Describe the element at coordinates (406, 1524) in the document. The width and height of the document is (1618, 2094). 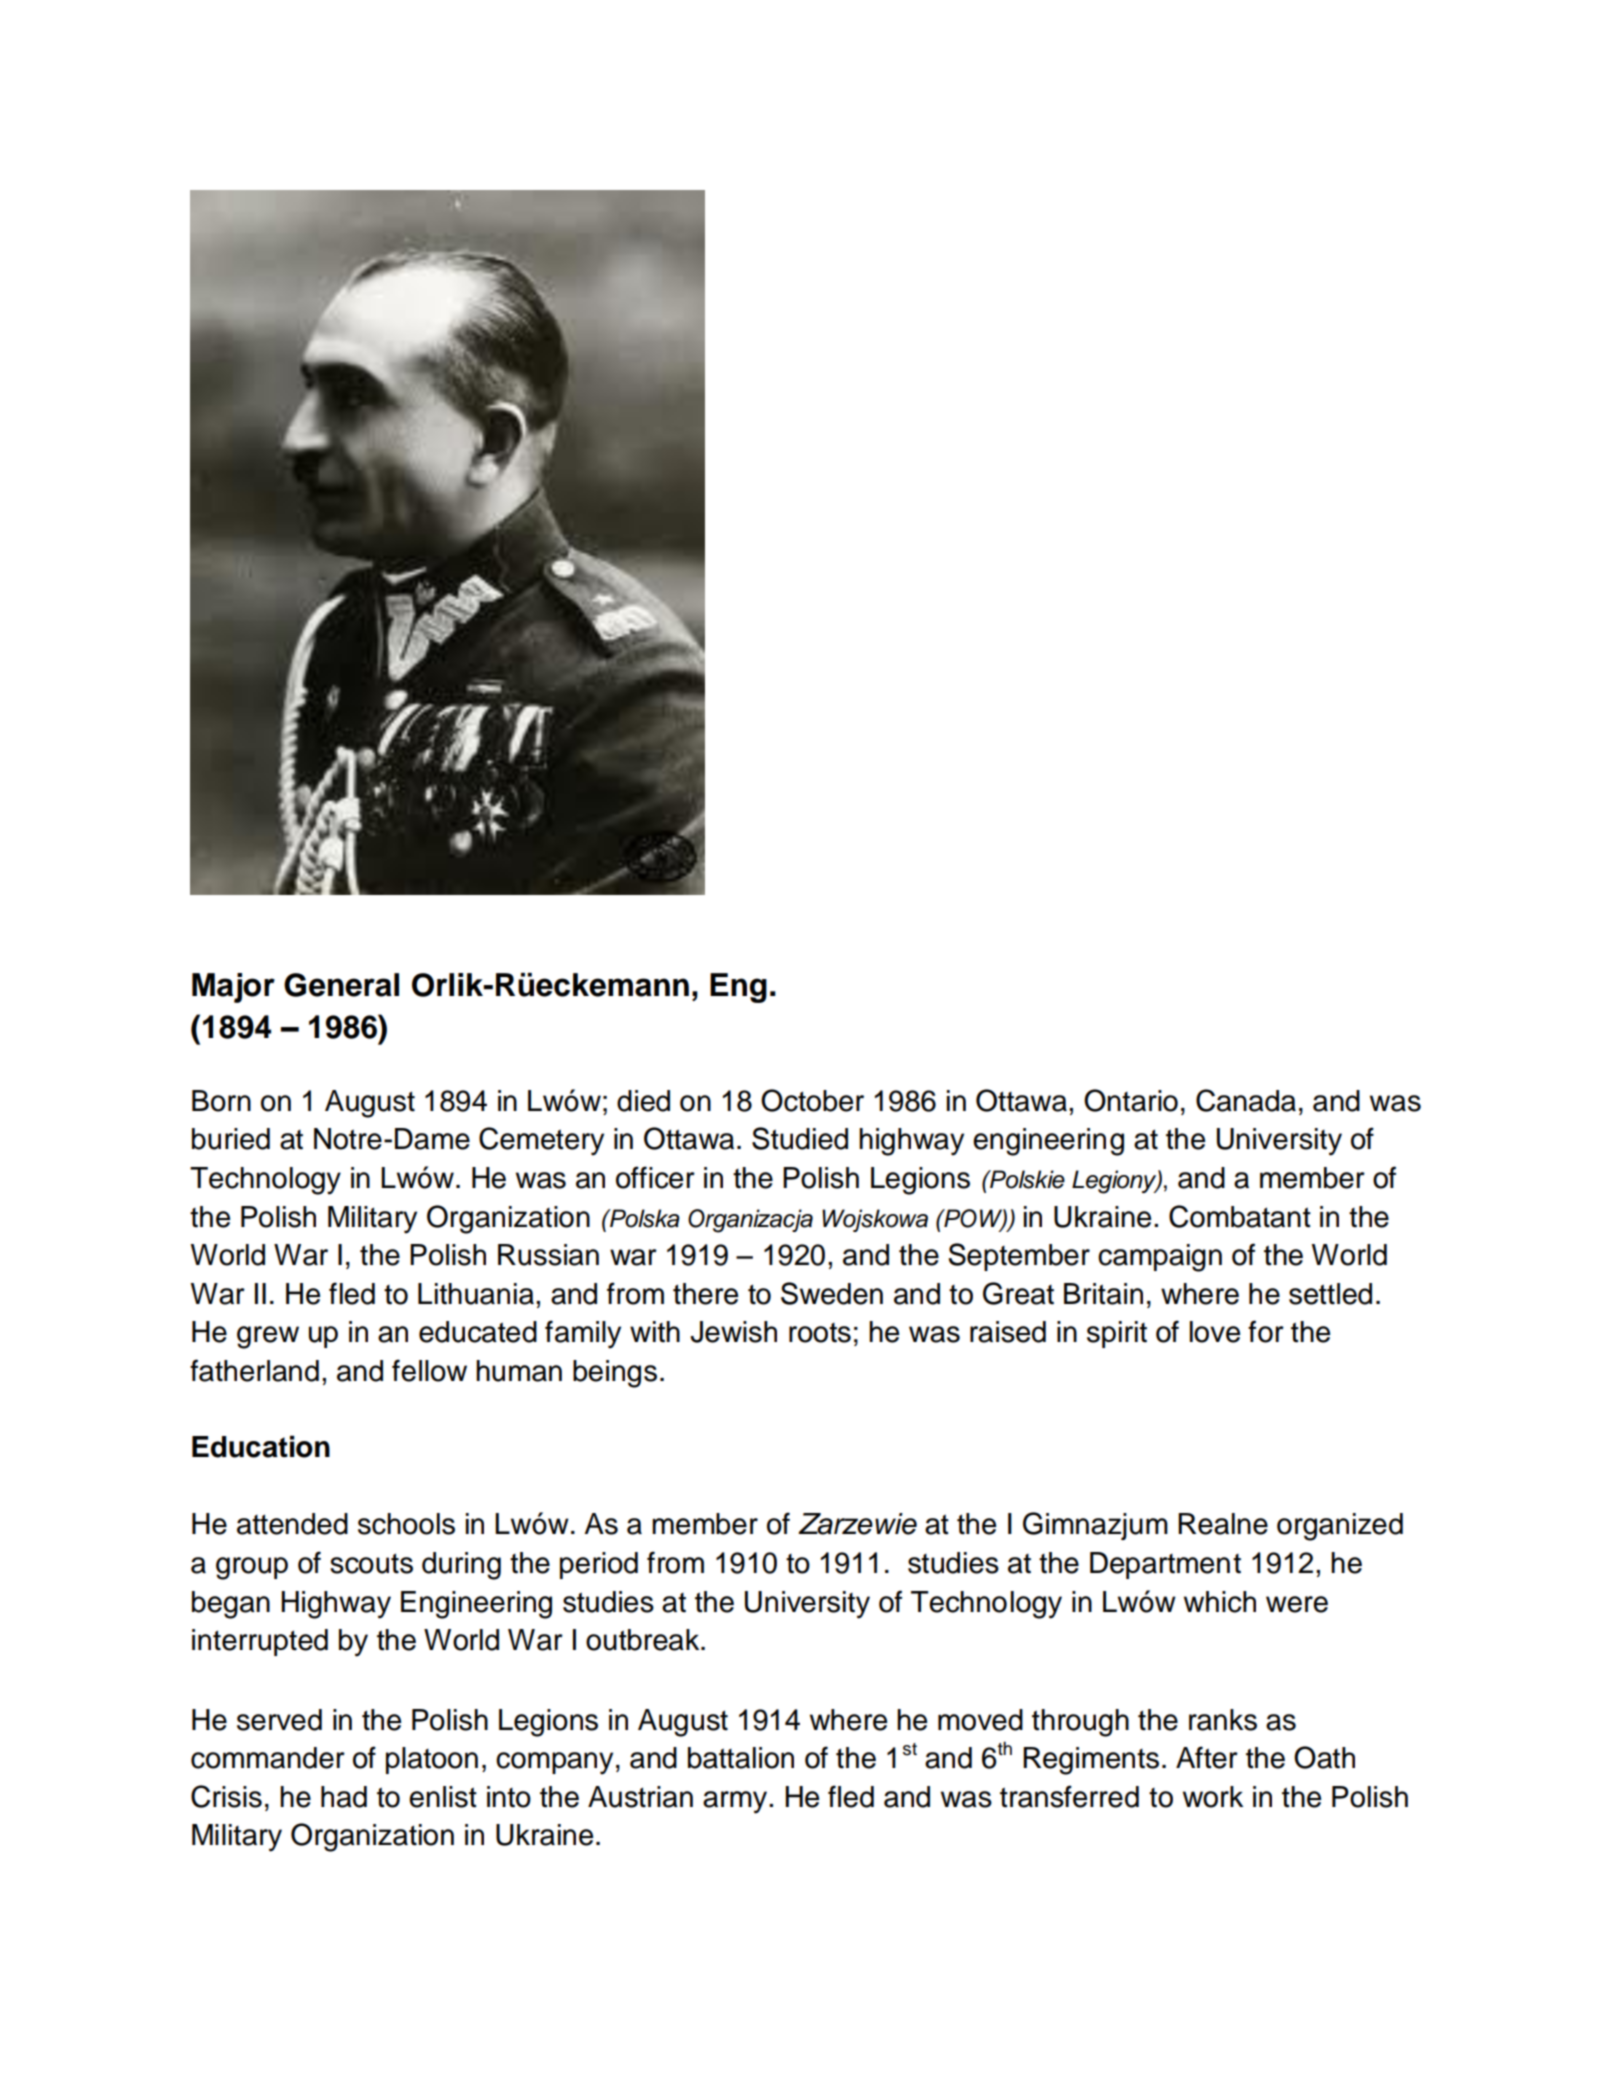
I see `schools` at that location.
